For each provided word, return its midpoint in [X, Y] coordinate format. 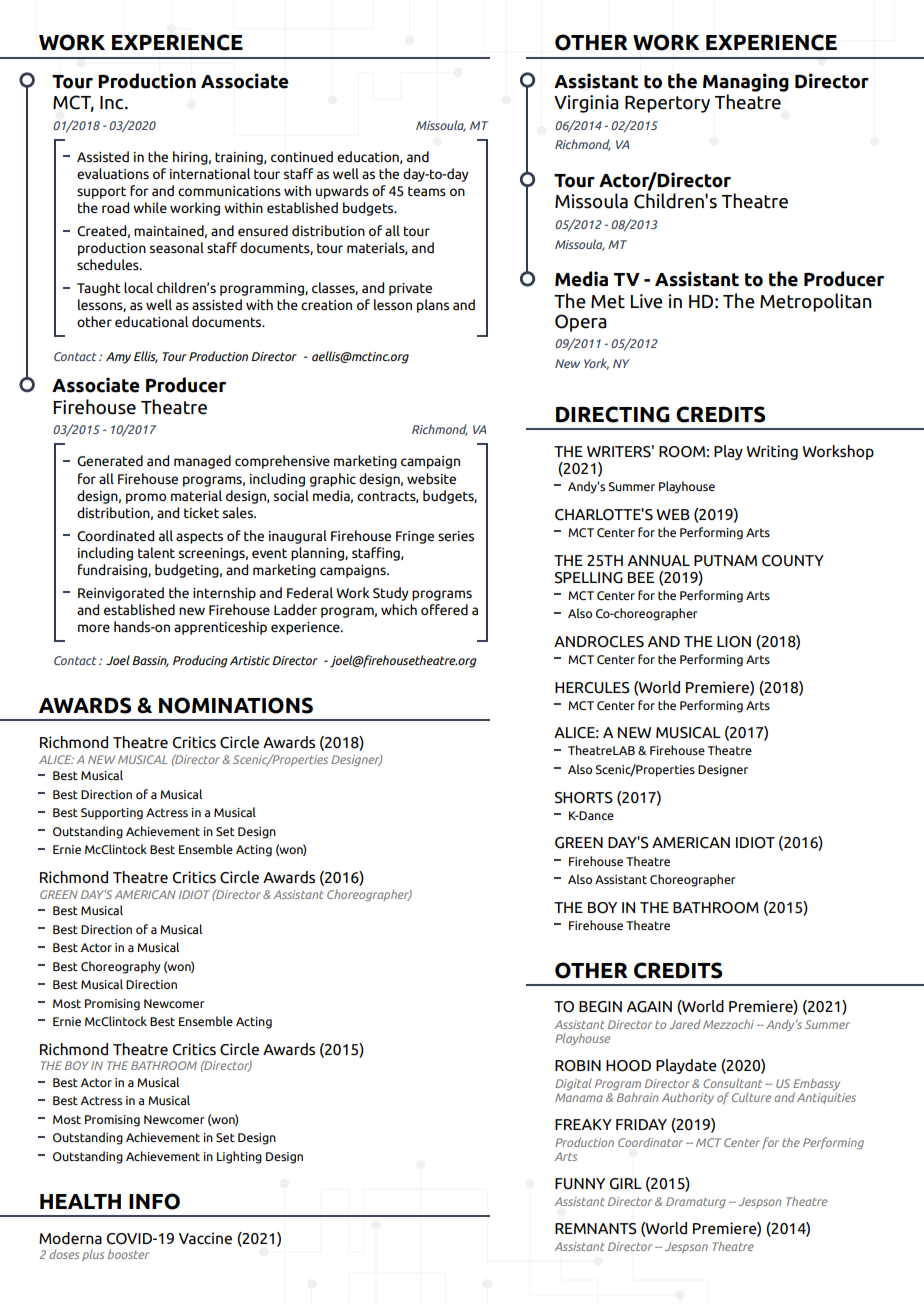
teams [427, 191]
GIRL [625, 1184]
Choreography [120, 967]
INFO [154, 1201]
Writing [772, 452]
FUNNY [580, 1184]
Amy [118, 358]
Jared [685, 1024]
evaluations [113, 173]
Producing [200, 661]
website [431, 478]
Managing [746, 82]
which [399, 609]
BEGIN [600, 1007]
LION [734, 642]
